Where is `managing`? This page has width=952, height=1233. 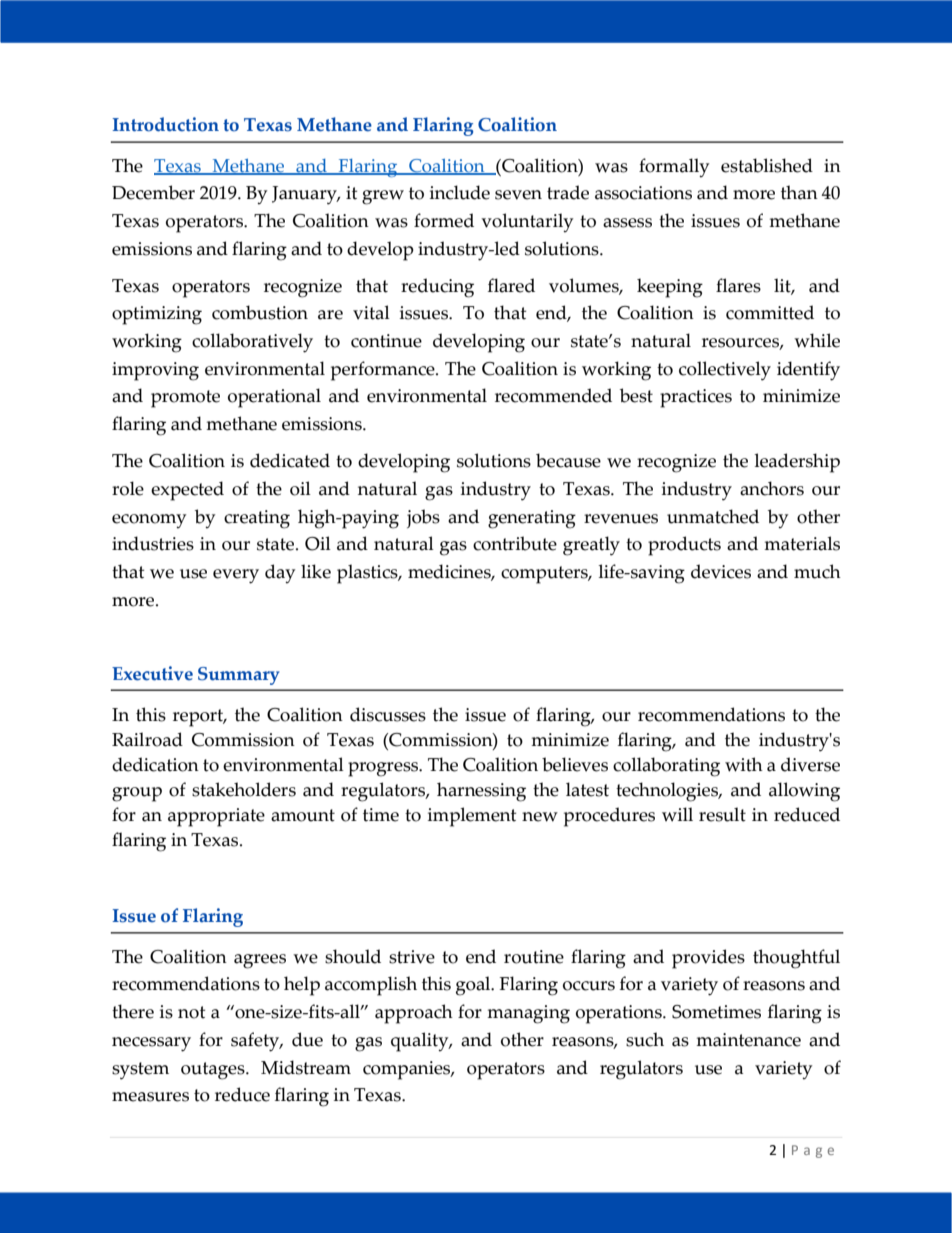 managing is located at coordinates (528, 1014).
